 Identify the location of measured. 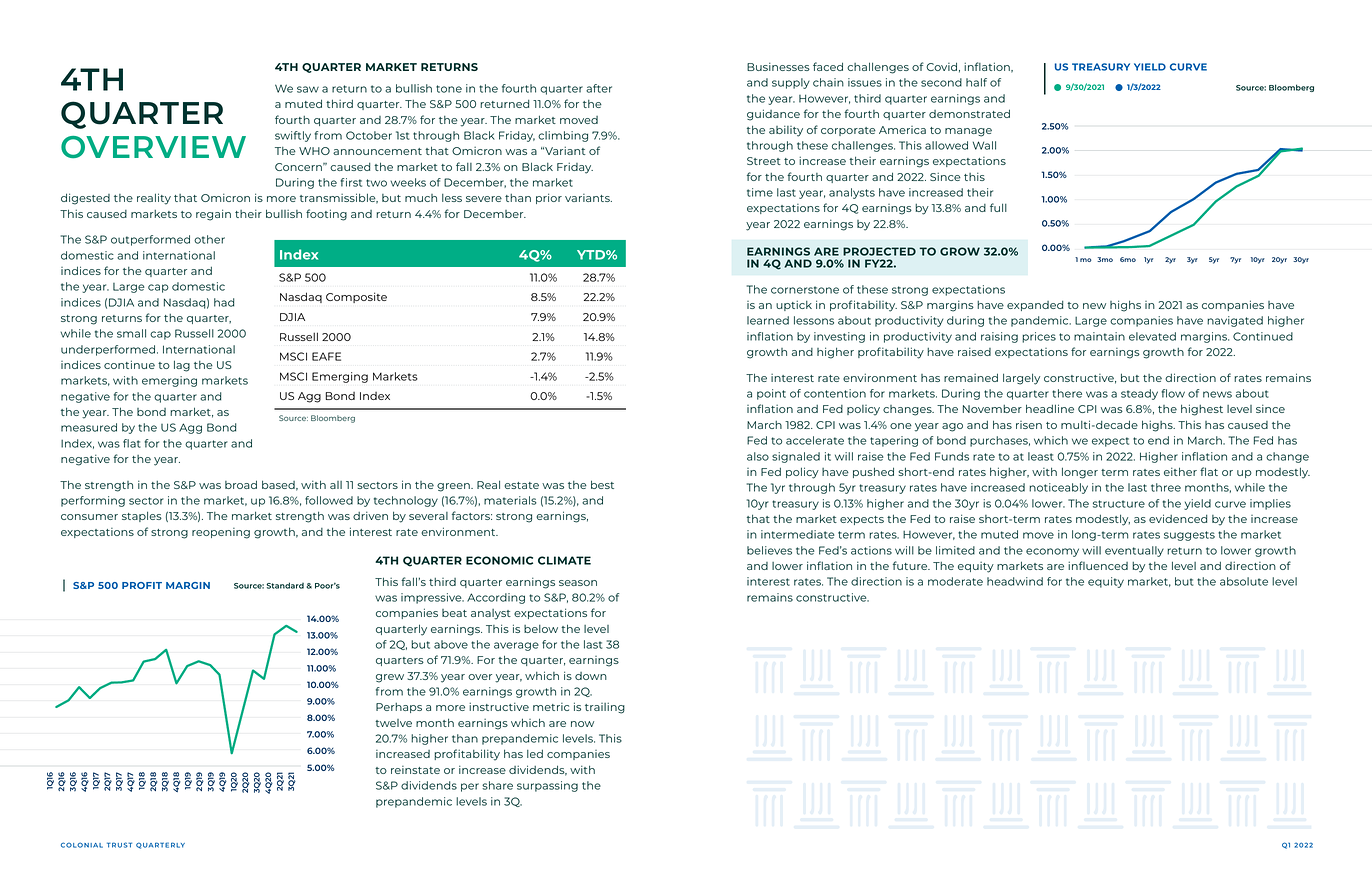
(89, 427).
